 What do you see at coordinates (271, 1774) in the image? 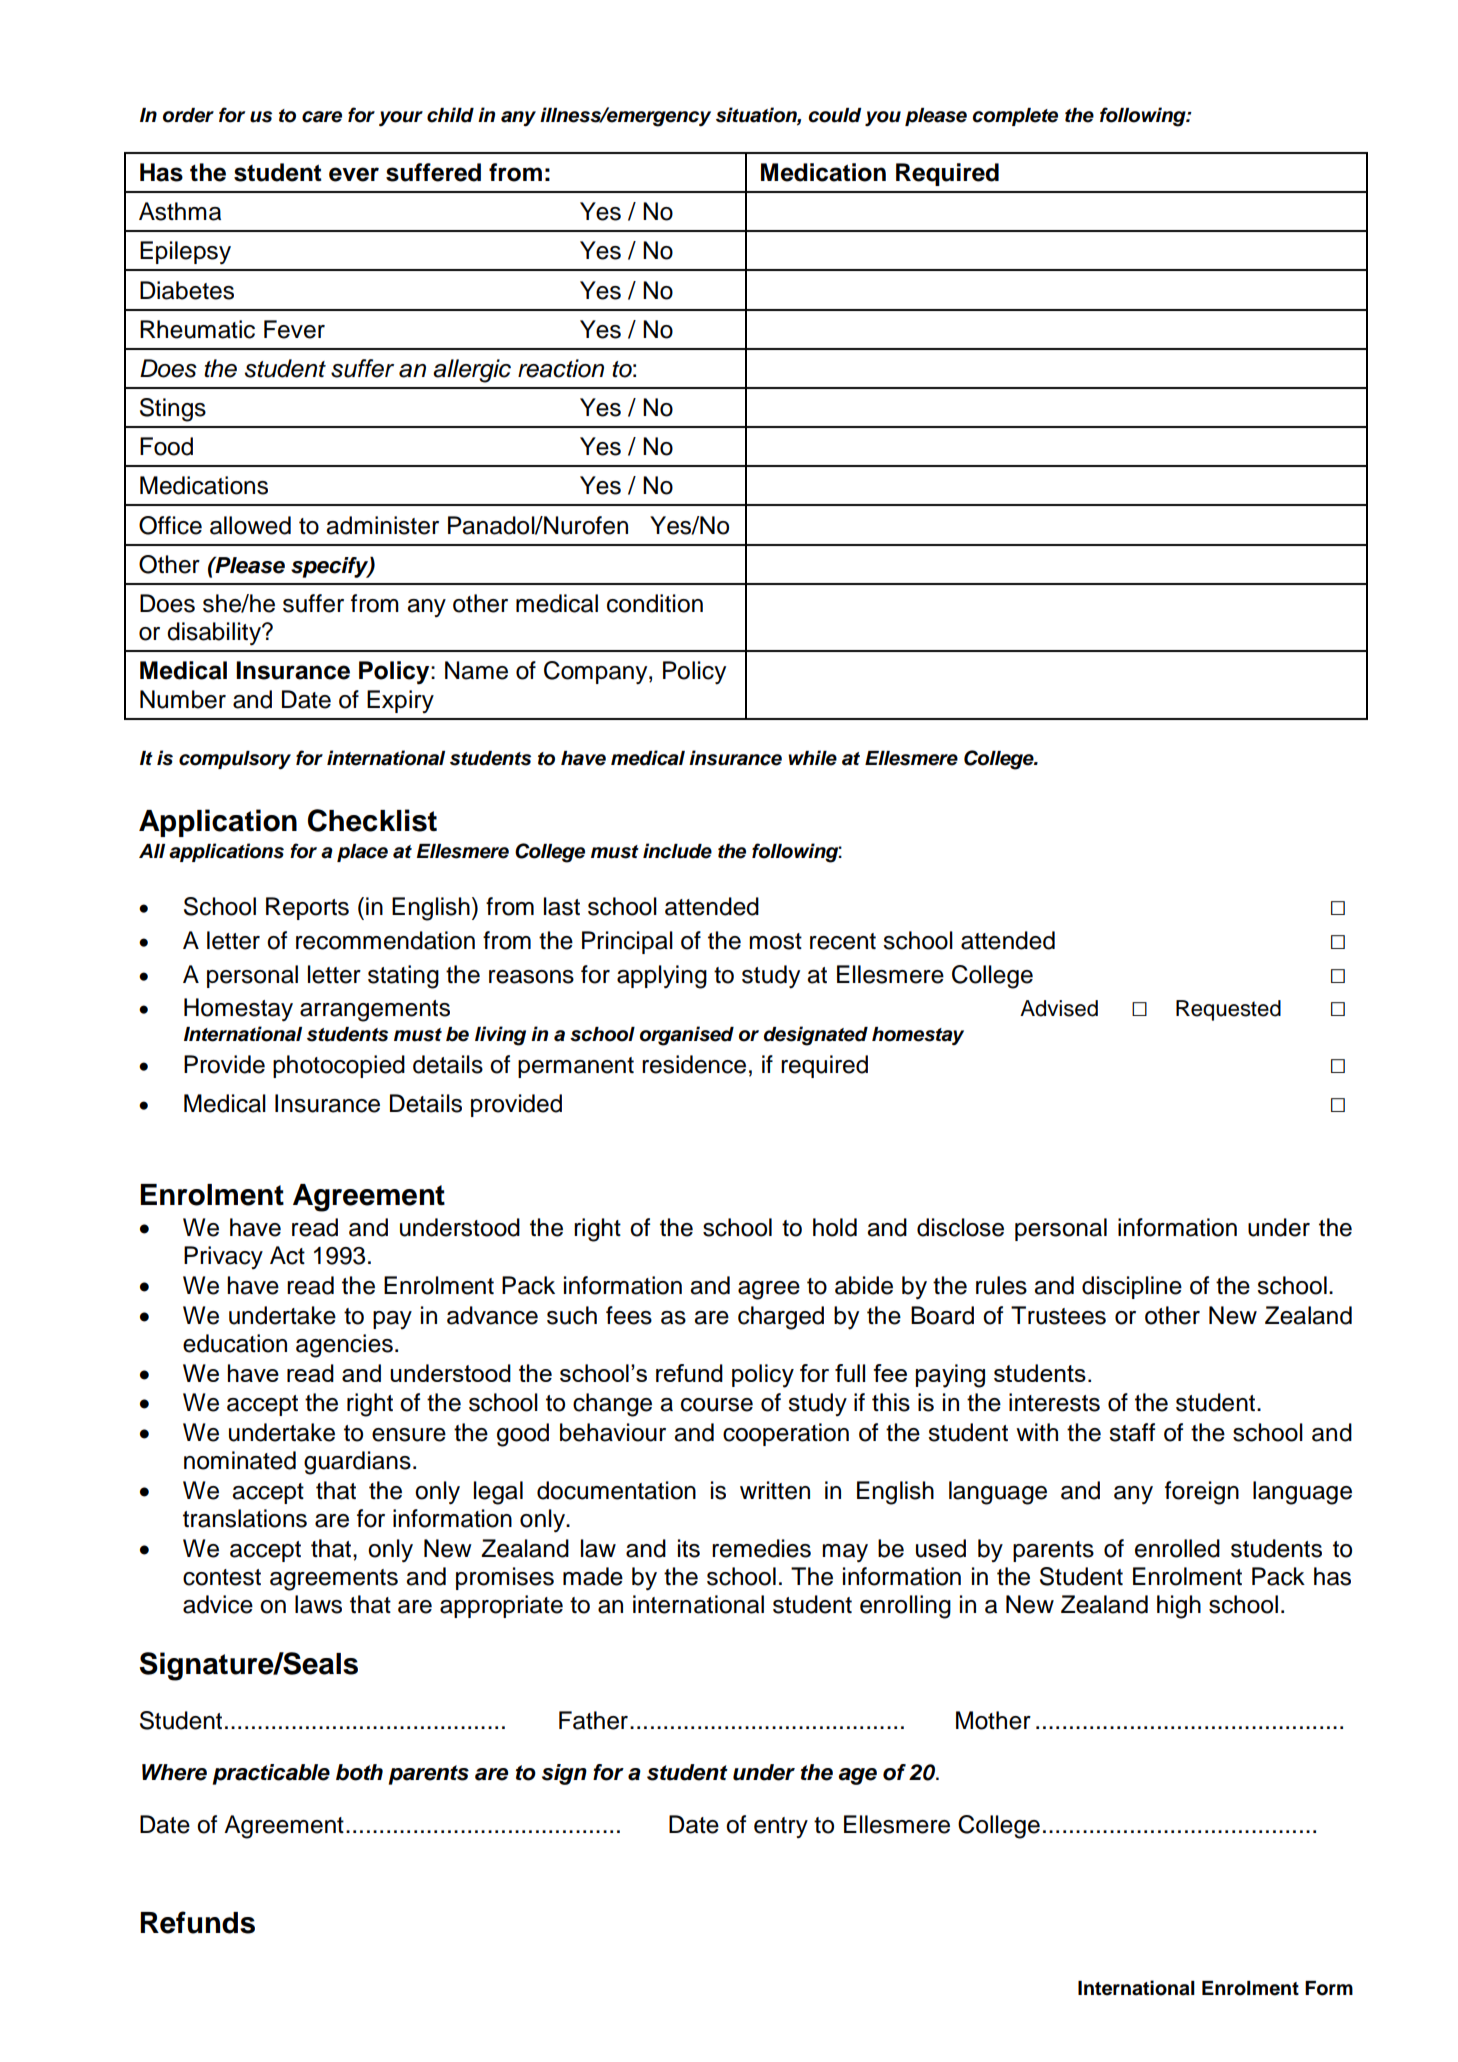
I see `practicable` at bounding box center [271, 1774].
